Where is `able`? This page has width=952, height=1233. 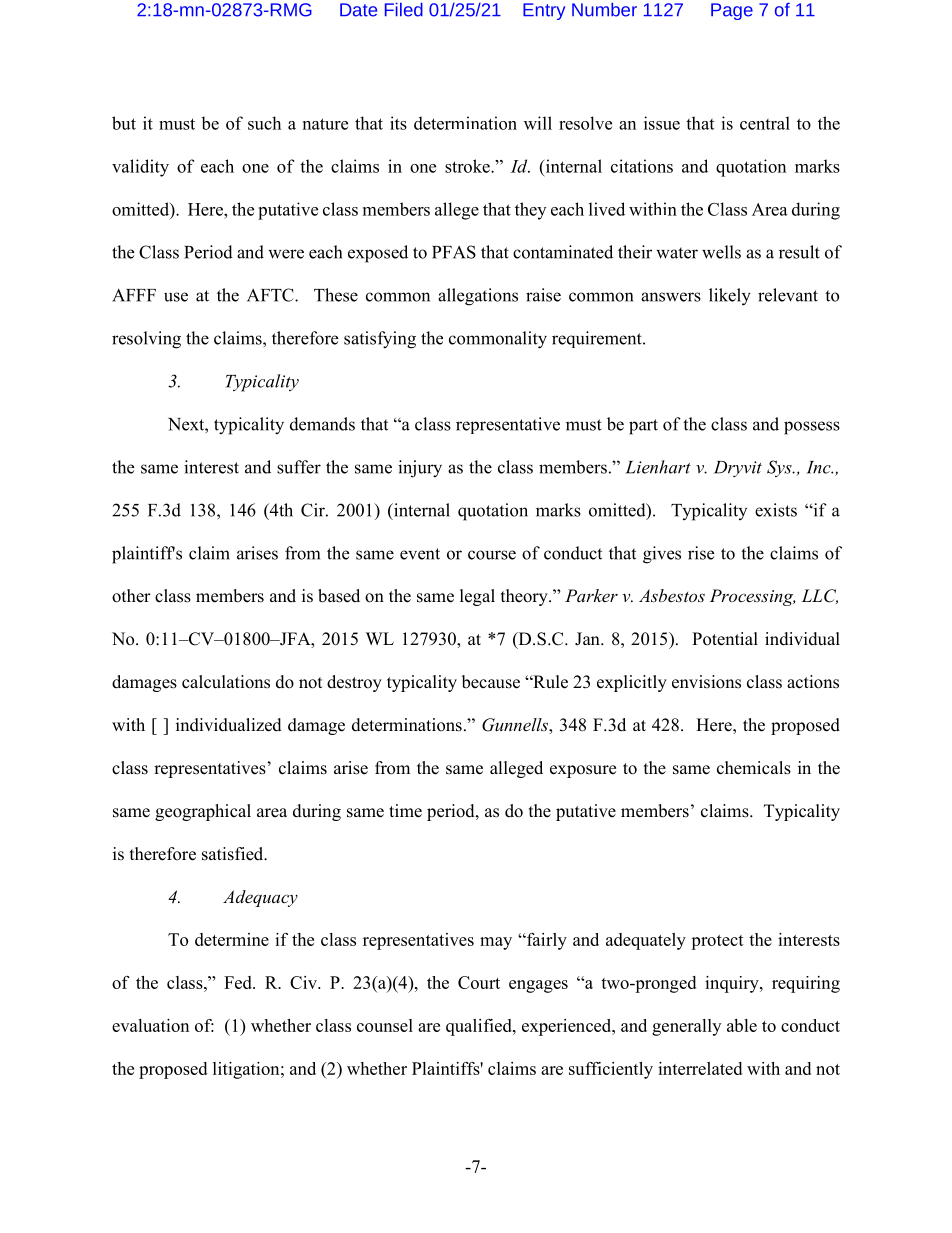
able is located at coordinates (742, 1025).
